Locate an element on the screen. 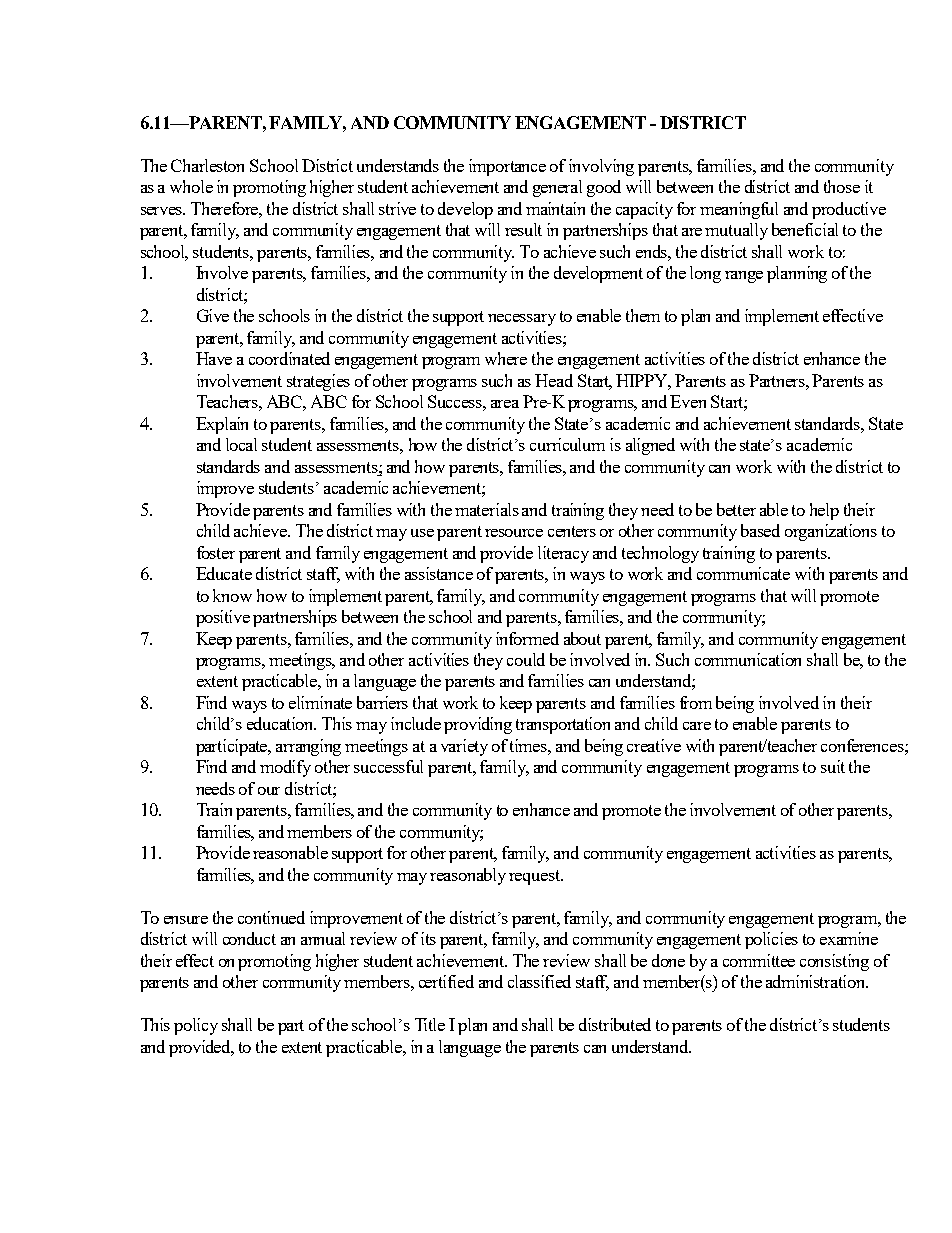 The width and height of the screenshot is (952, 1233). Even is located at coordinates (688, 401).
